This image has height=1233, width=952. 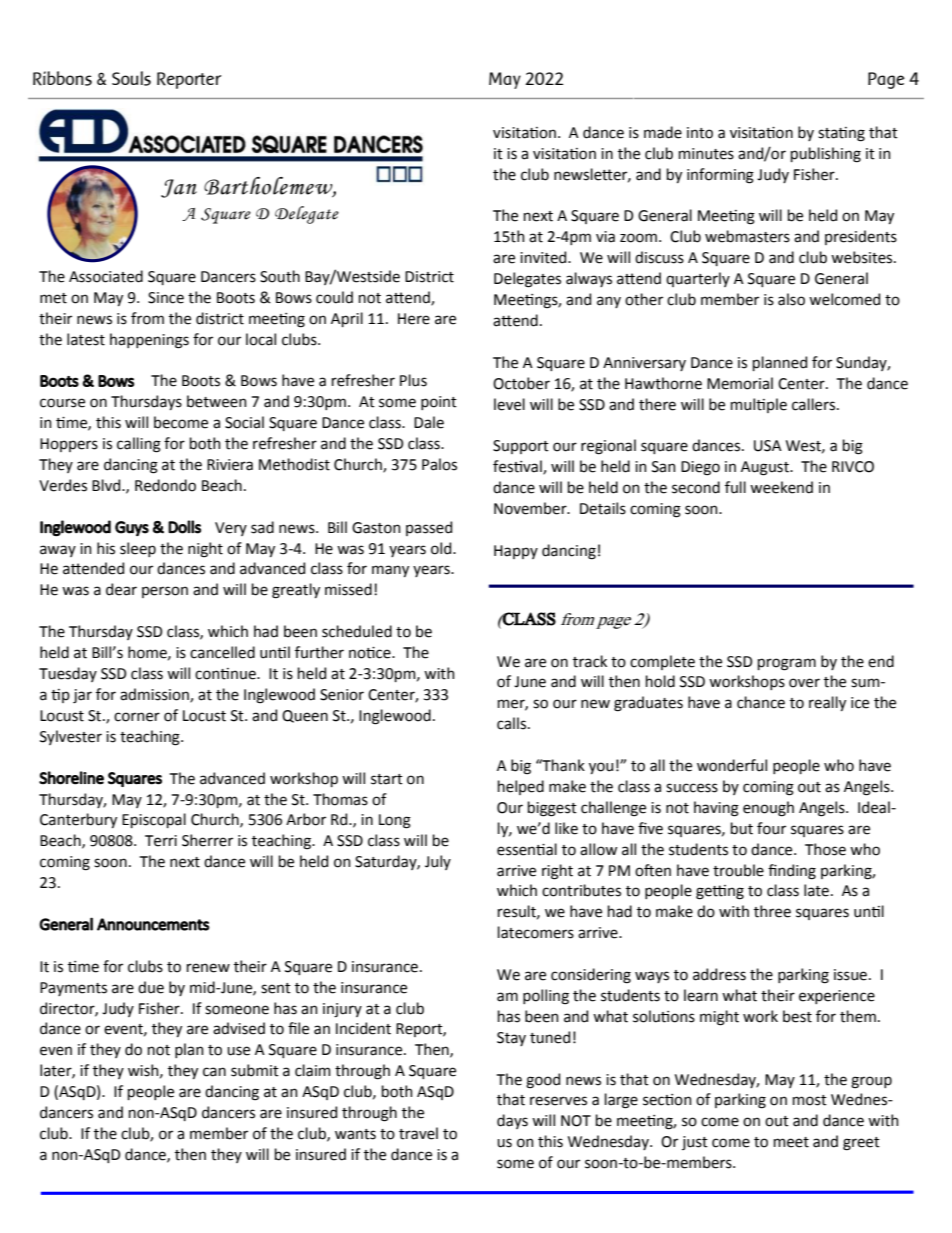 What do you see at coordinates (810, 1100) in the image?
I see `most` at bounding box center [810, 1100].
